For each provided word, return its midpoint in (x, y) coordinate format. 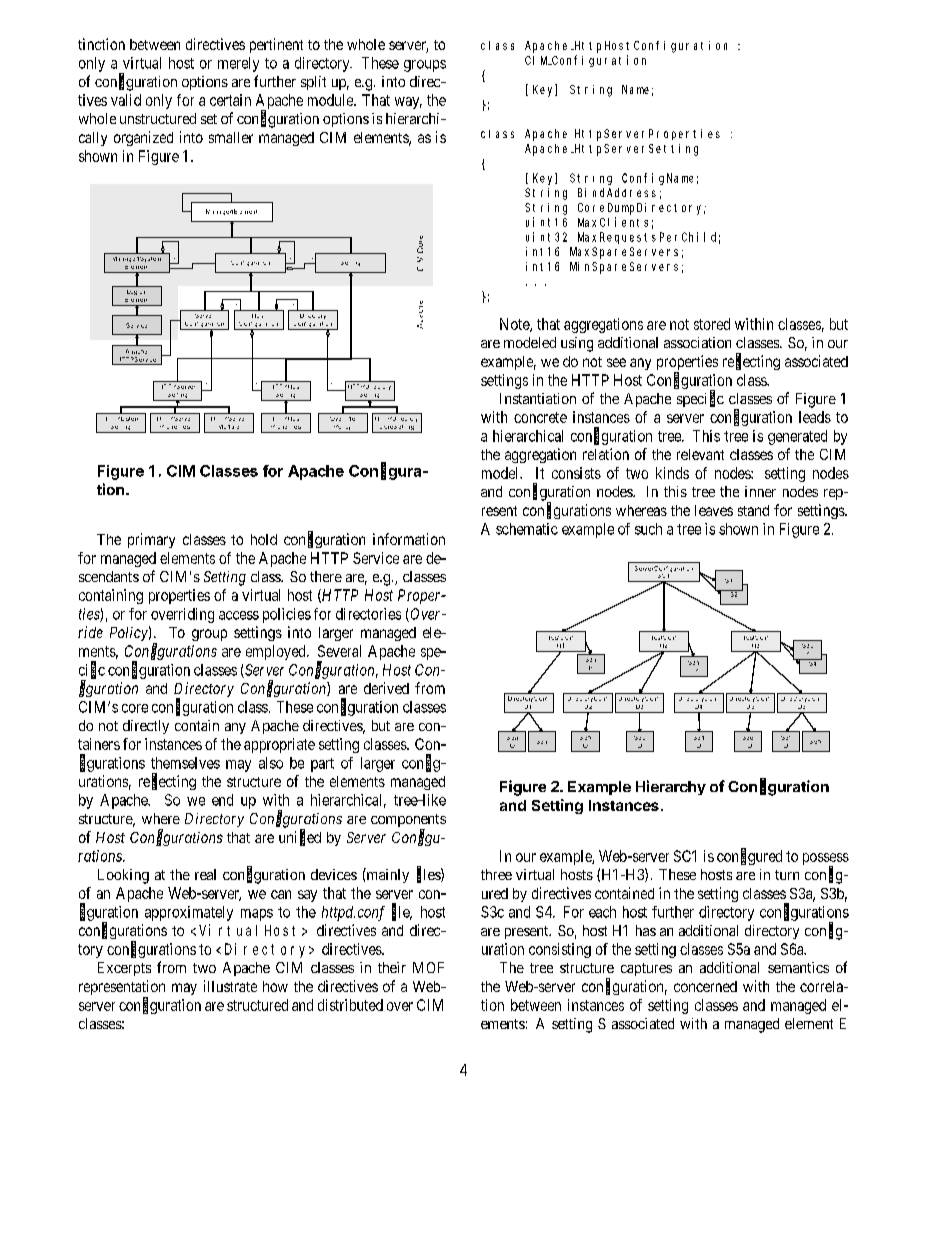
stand (753, 510)
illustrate (230, 986)
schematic (527, 529)
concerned (705, 986)
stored (712, 324)
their (392, 967)
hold (264, 539)
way (408, 103)
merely (238, 64)
